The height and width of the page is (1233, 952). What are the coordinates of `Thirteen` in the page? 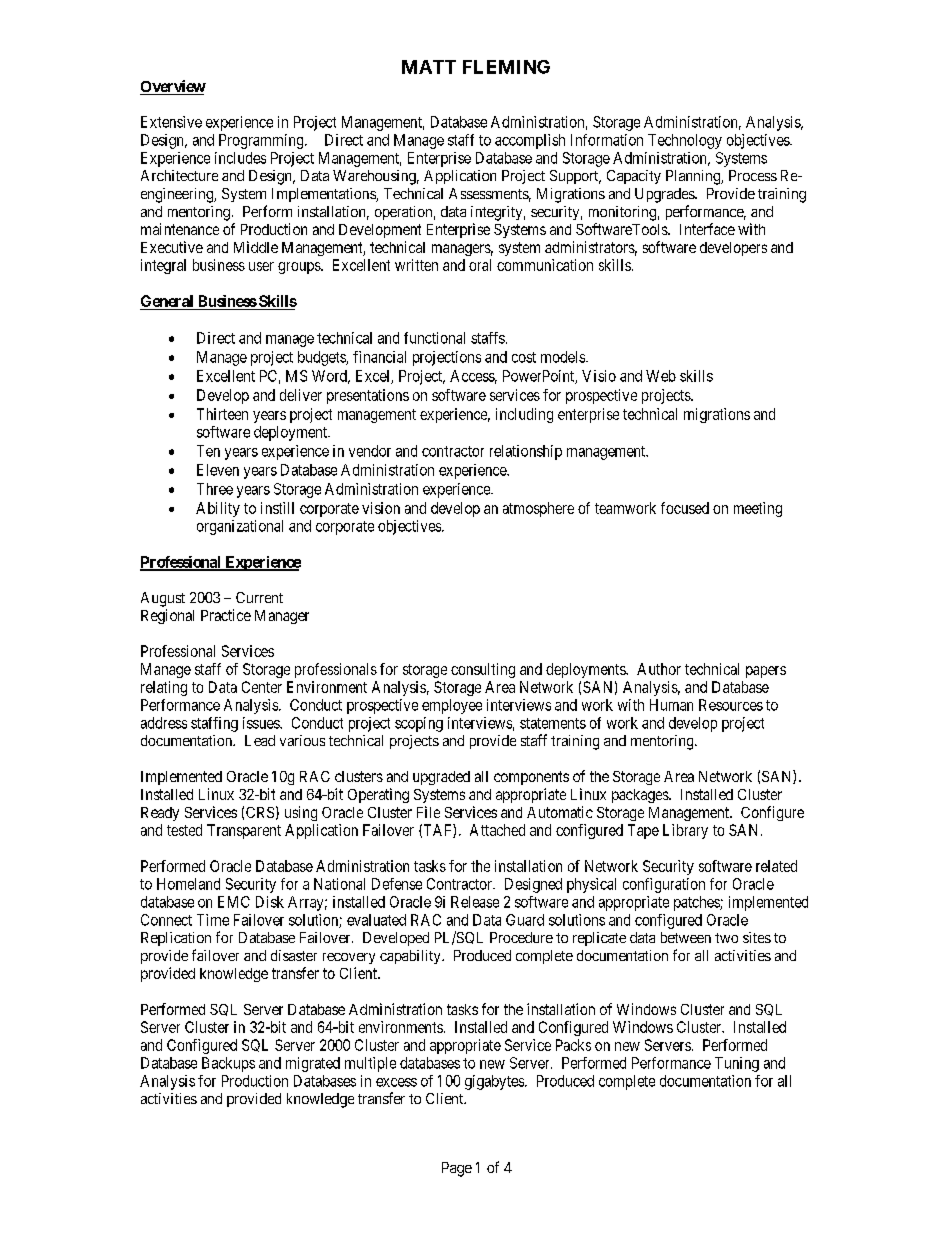 It's located at (222, 414).
